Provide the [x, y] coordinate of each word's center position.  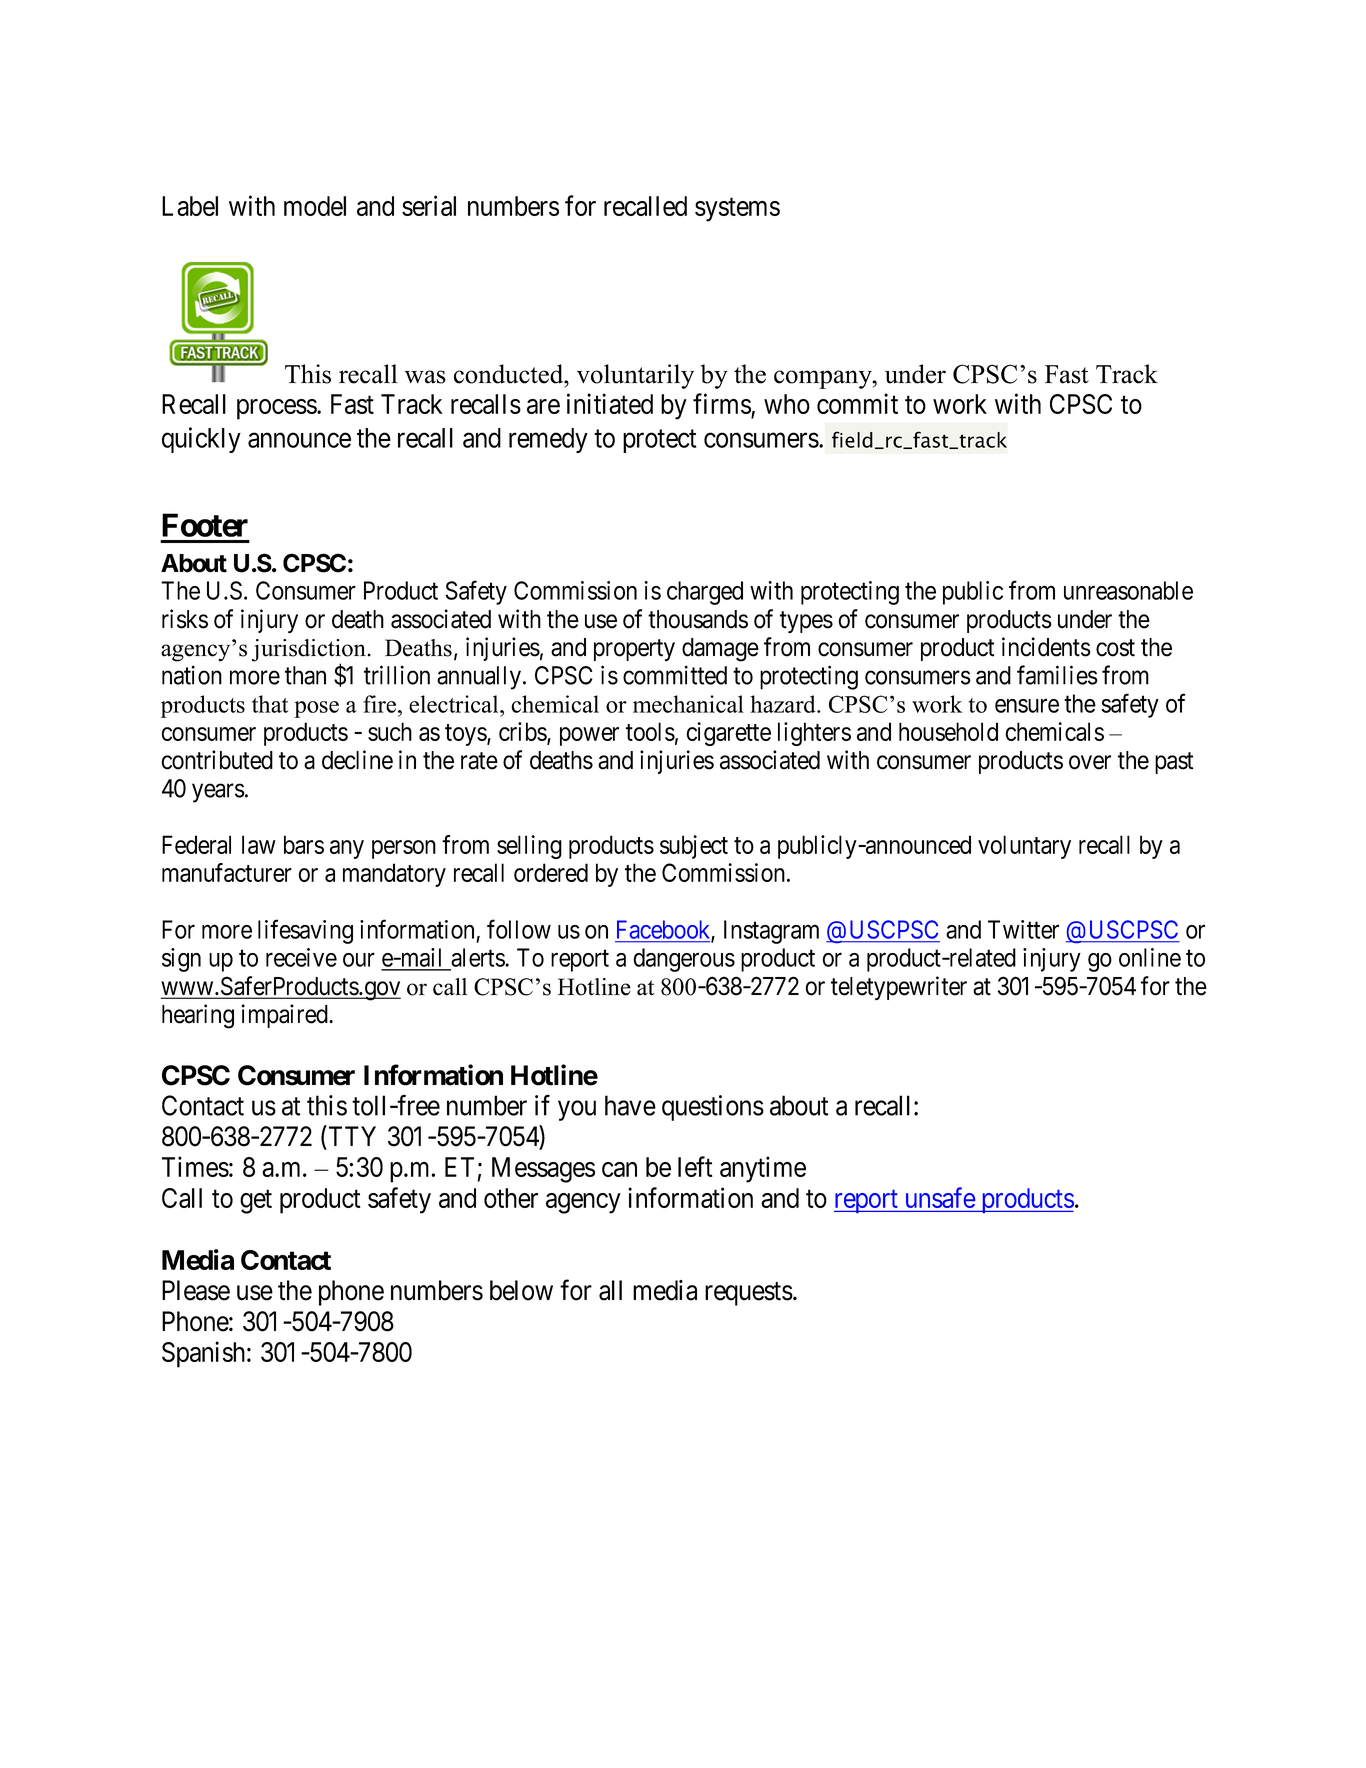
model [315, 206]
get [256, 1202]
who [787, 404]
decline [357, 760]
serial [429, 205]
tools [650, 731]
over [1090, 762]
